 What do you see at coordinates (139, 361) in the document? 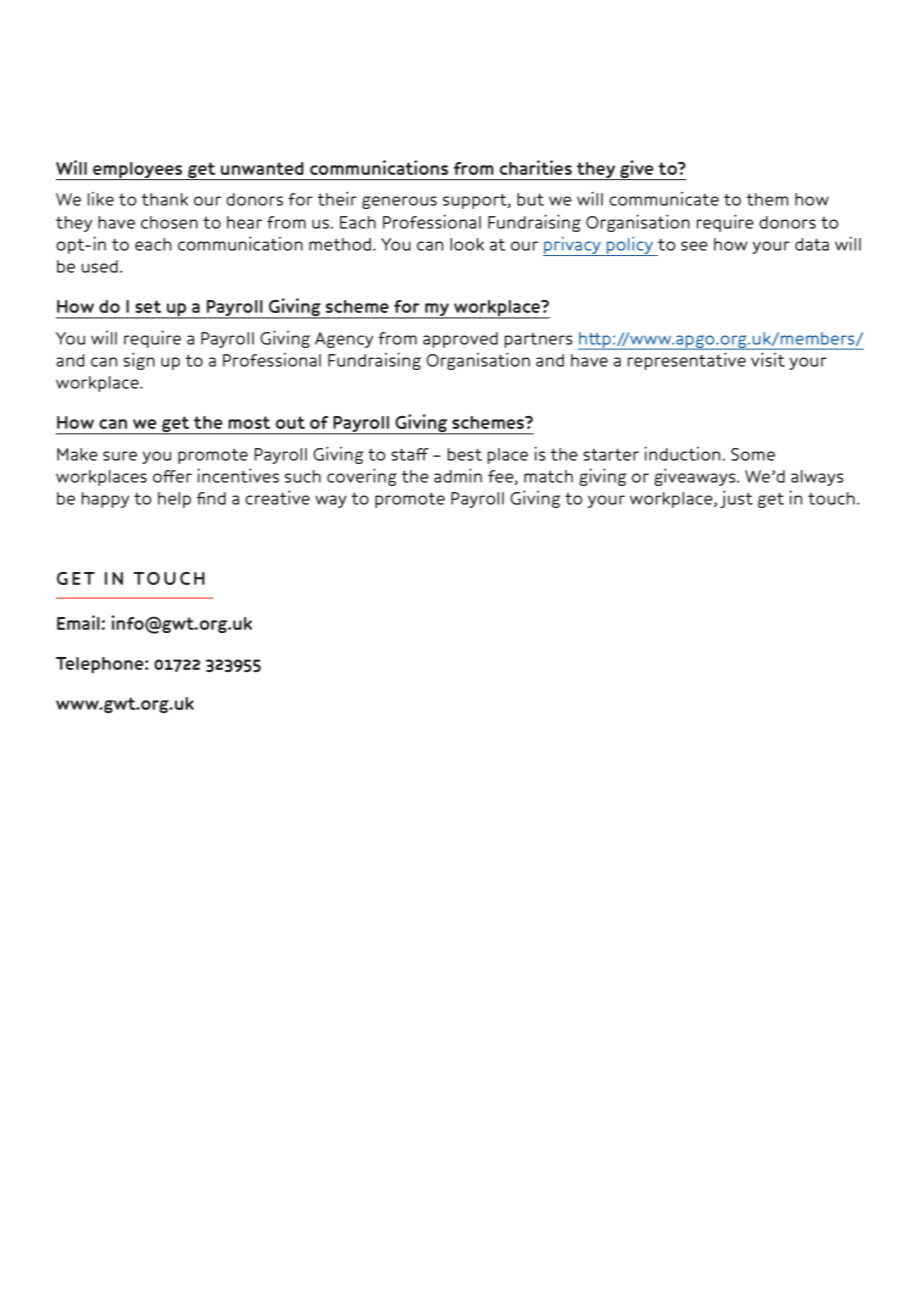
I see `sign` at bounding box center [139, 361].
